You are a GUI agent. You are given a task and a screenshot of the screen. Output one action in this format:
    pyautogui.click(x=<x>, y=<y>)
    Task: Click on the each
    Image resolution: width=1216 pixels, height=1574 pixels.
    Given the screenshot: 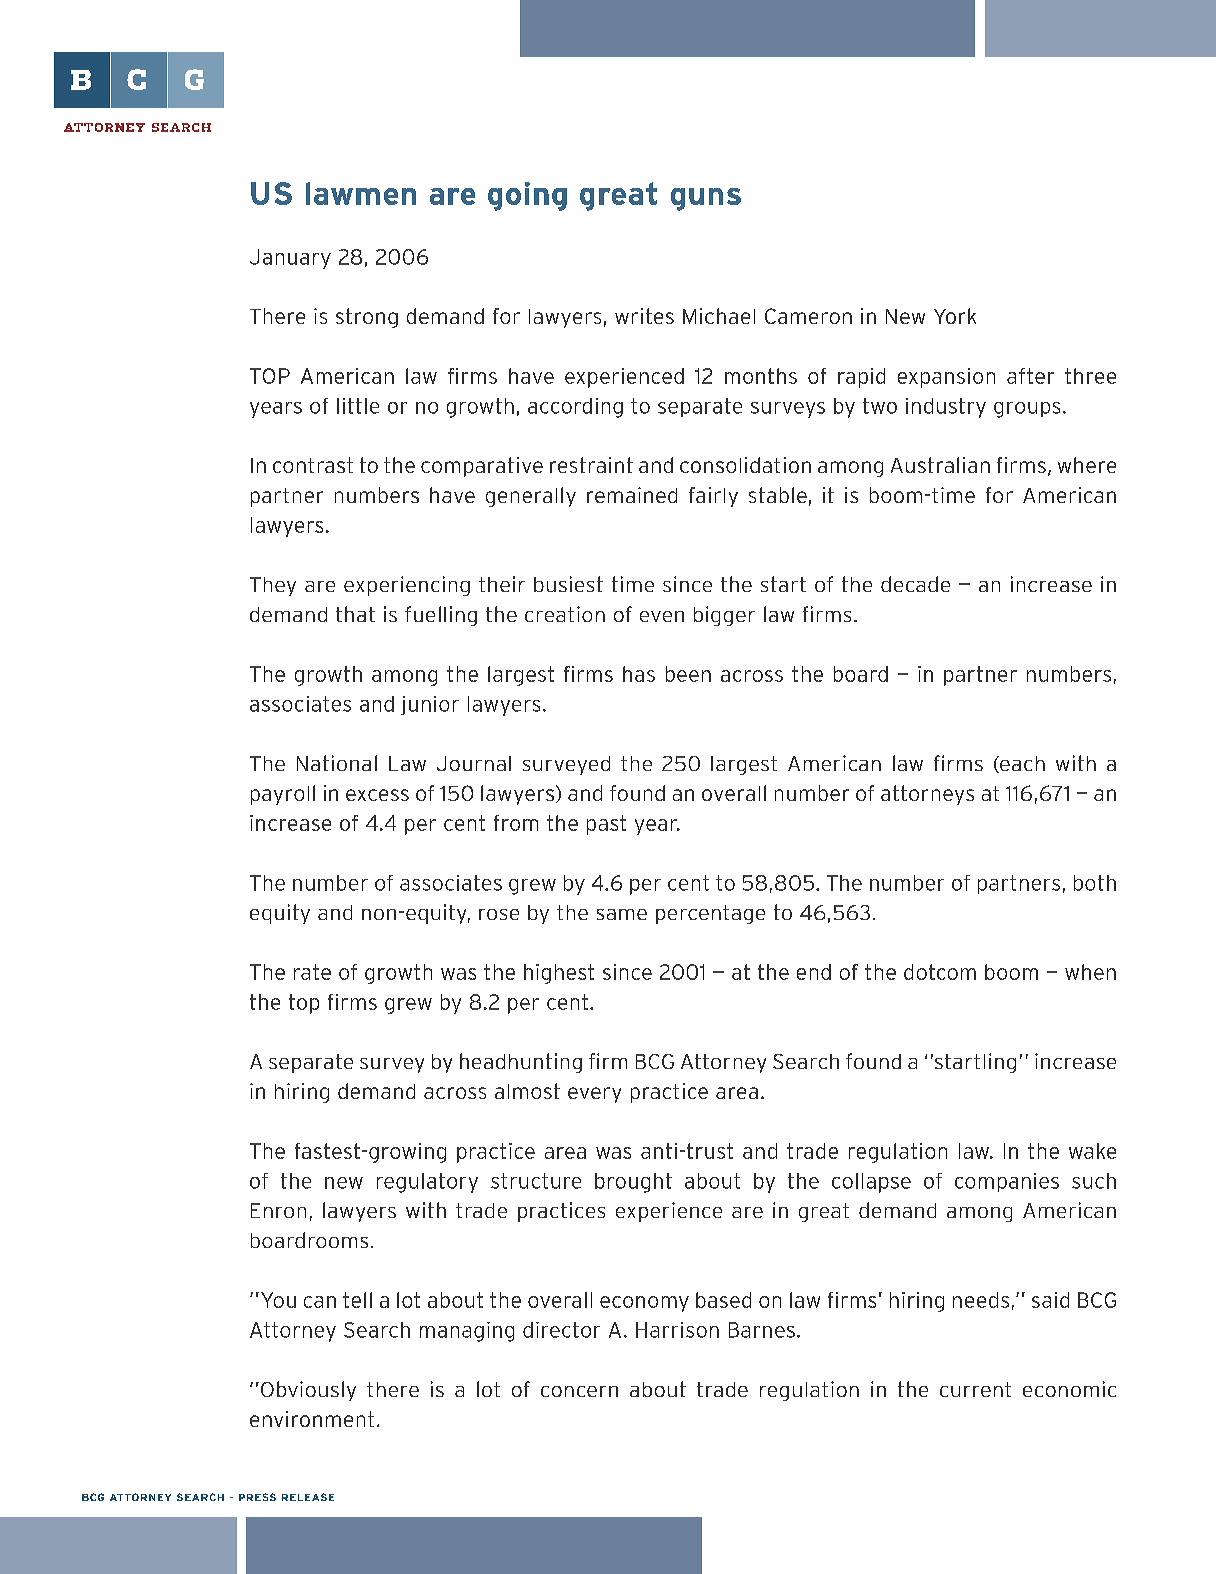 What is the action you would take?
    pyautogui.click(x=1021, y=764)
